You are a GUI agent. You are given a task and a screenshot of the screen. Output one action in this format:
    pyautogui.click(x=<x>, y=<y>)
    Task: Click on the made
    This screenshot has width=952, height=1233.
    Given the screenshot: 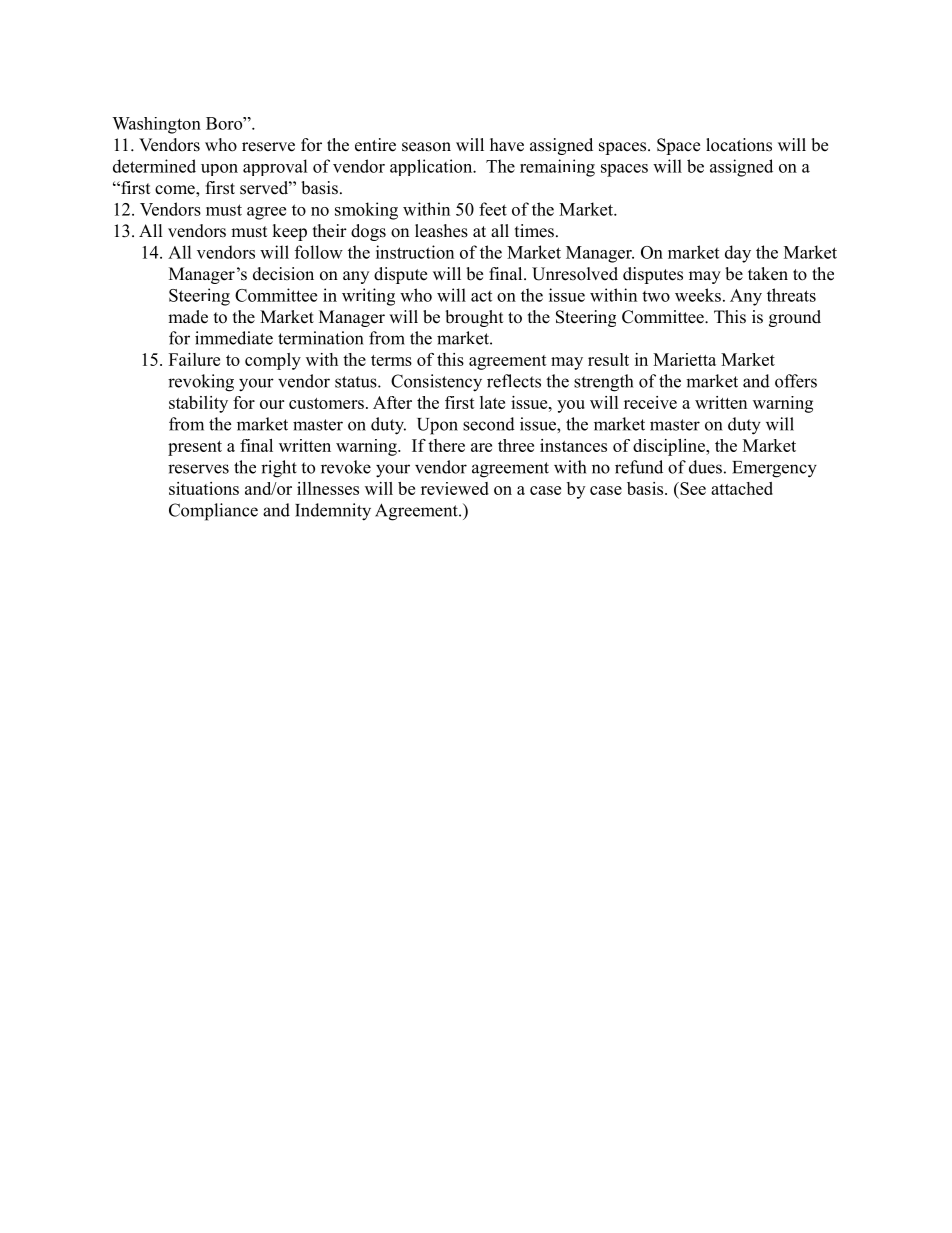 What is the action you would take?
    pyautogui.click(x=188, y=317)
